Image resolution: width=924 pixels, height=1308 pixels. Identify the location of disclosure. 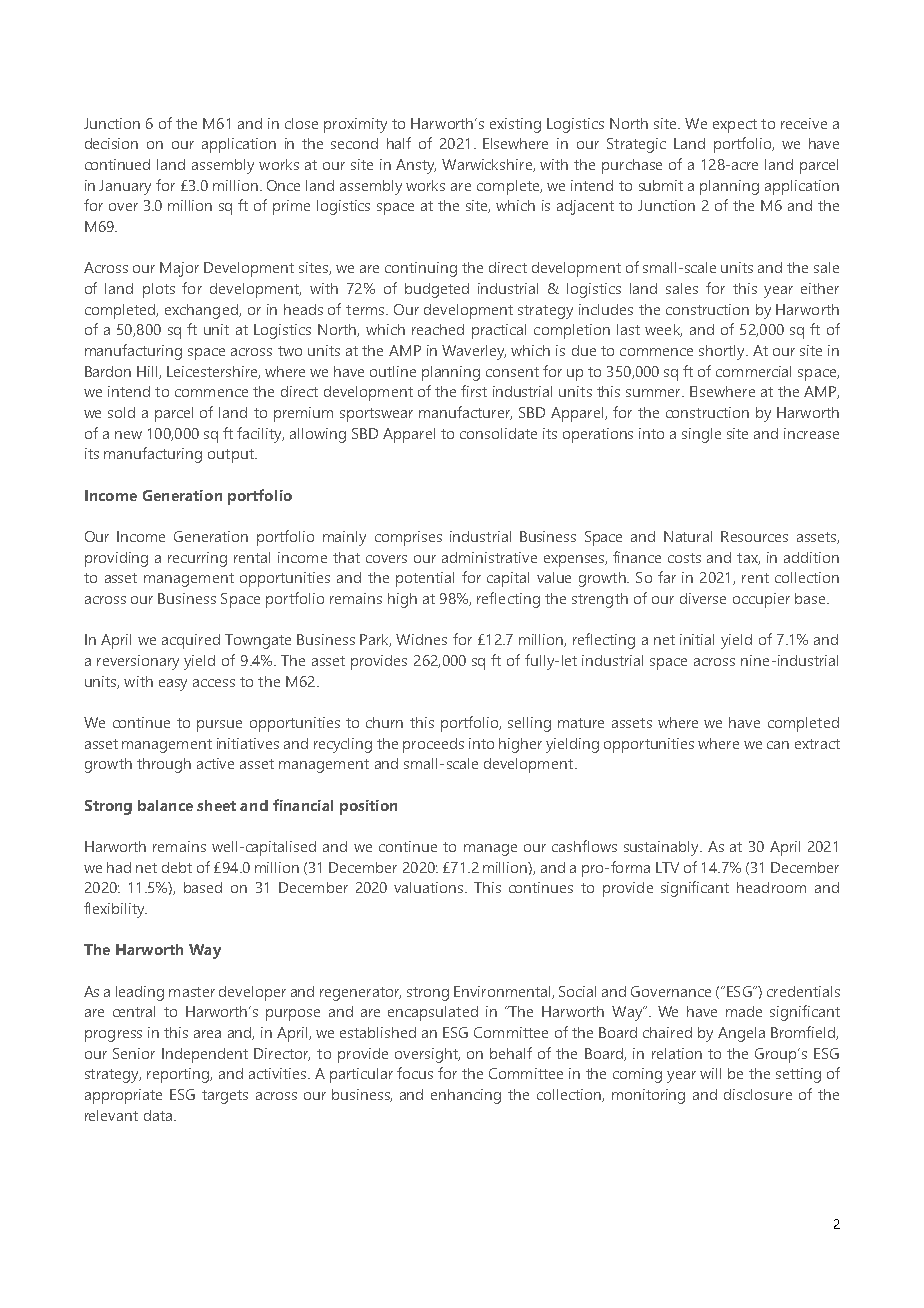
(758, 1094).
